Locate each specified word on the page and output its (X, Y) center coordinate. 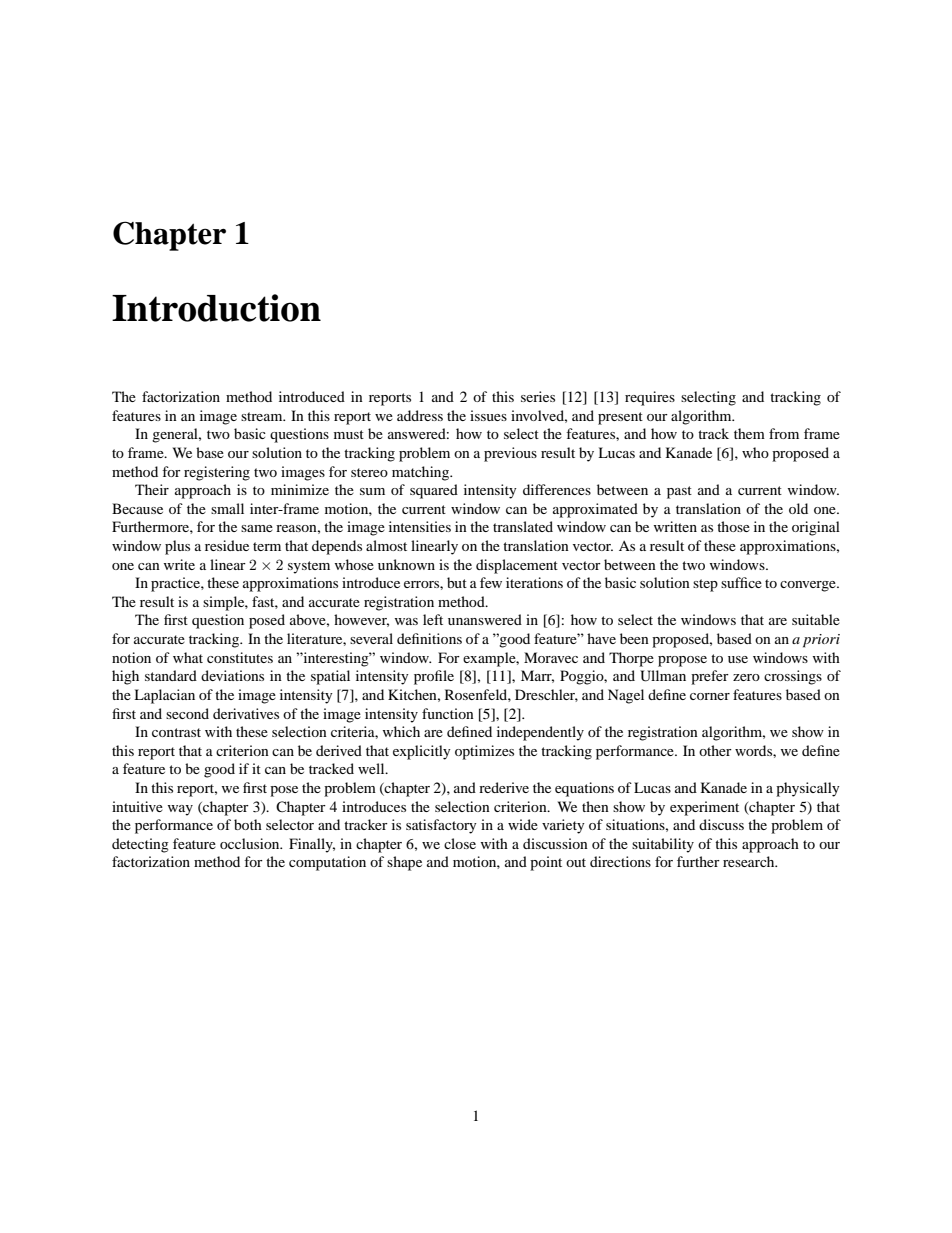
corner (710, 696)
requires (650, 398)
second (187, 713)
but (457, 582)
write (179, 564)
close (460, 843)
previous (510, 454)
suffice (741, 582)
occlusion (251, 843)
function (448, 713)
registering (217, 473)
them (749, 433)
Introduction (216, 308)
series (538, 396)
